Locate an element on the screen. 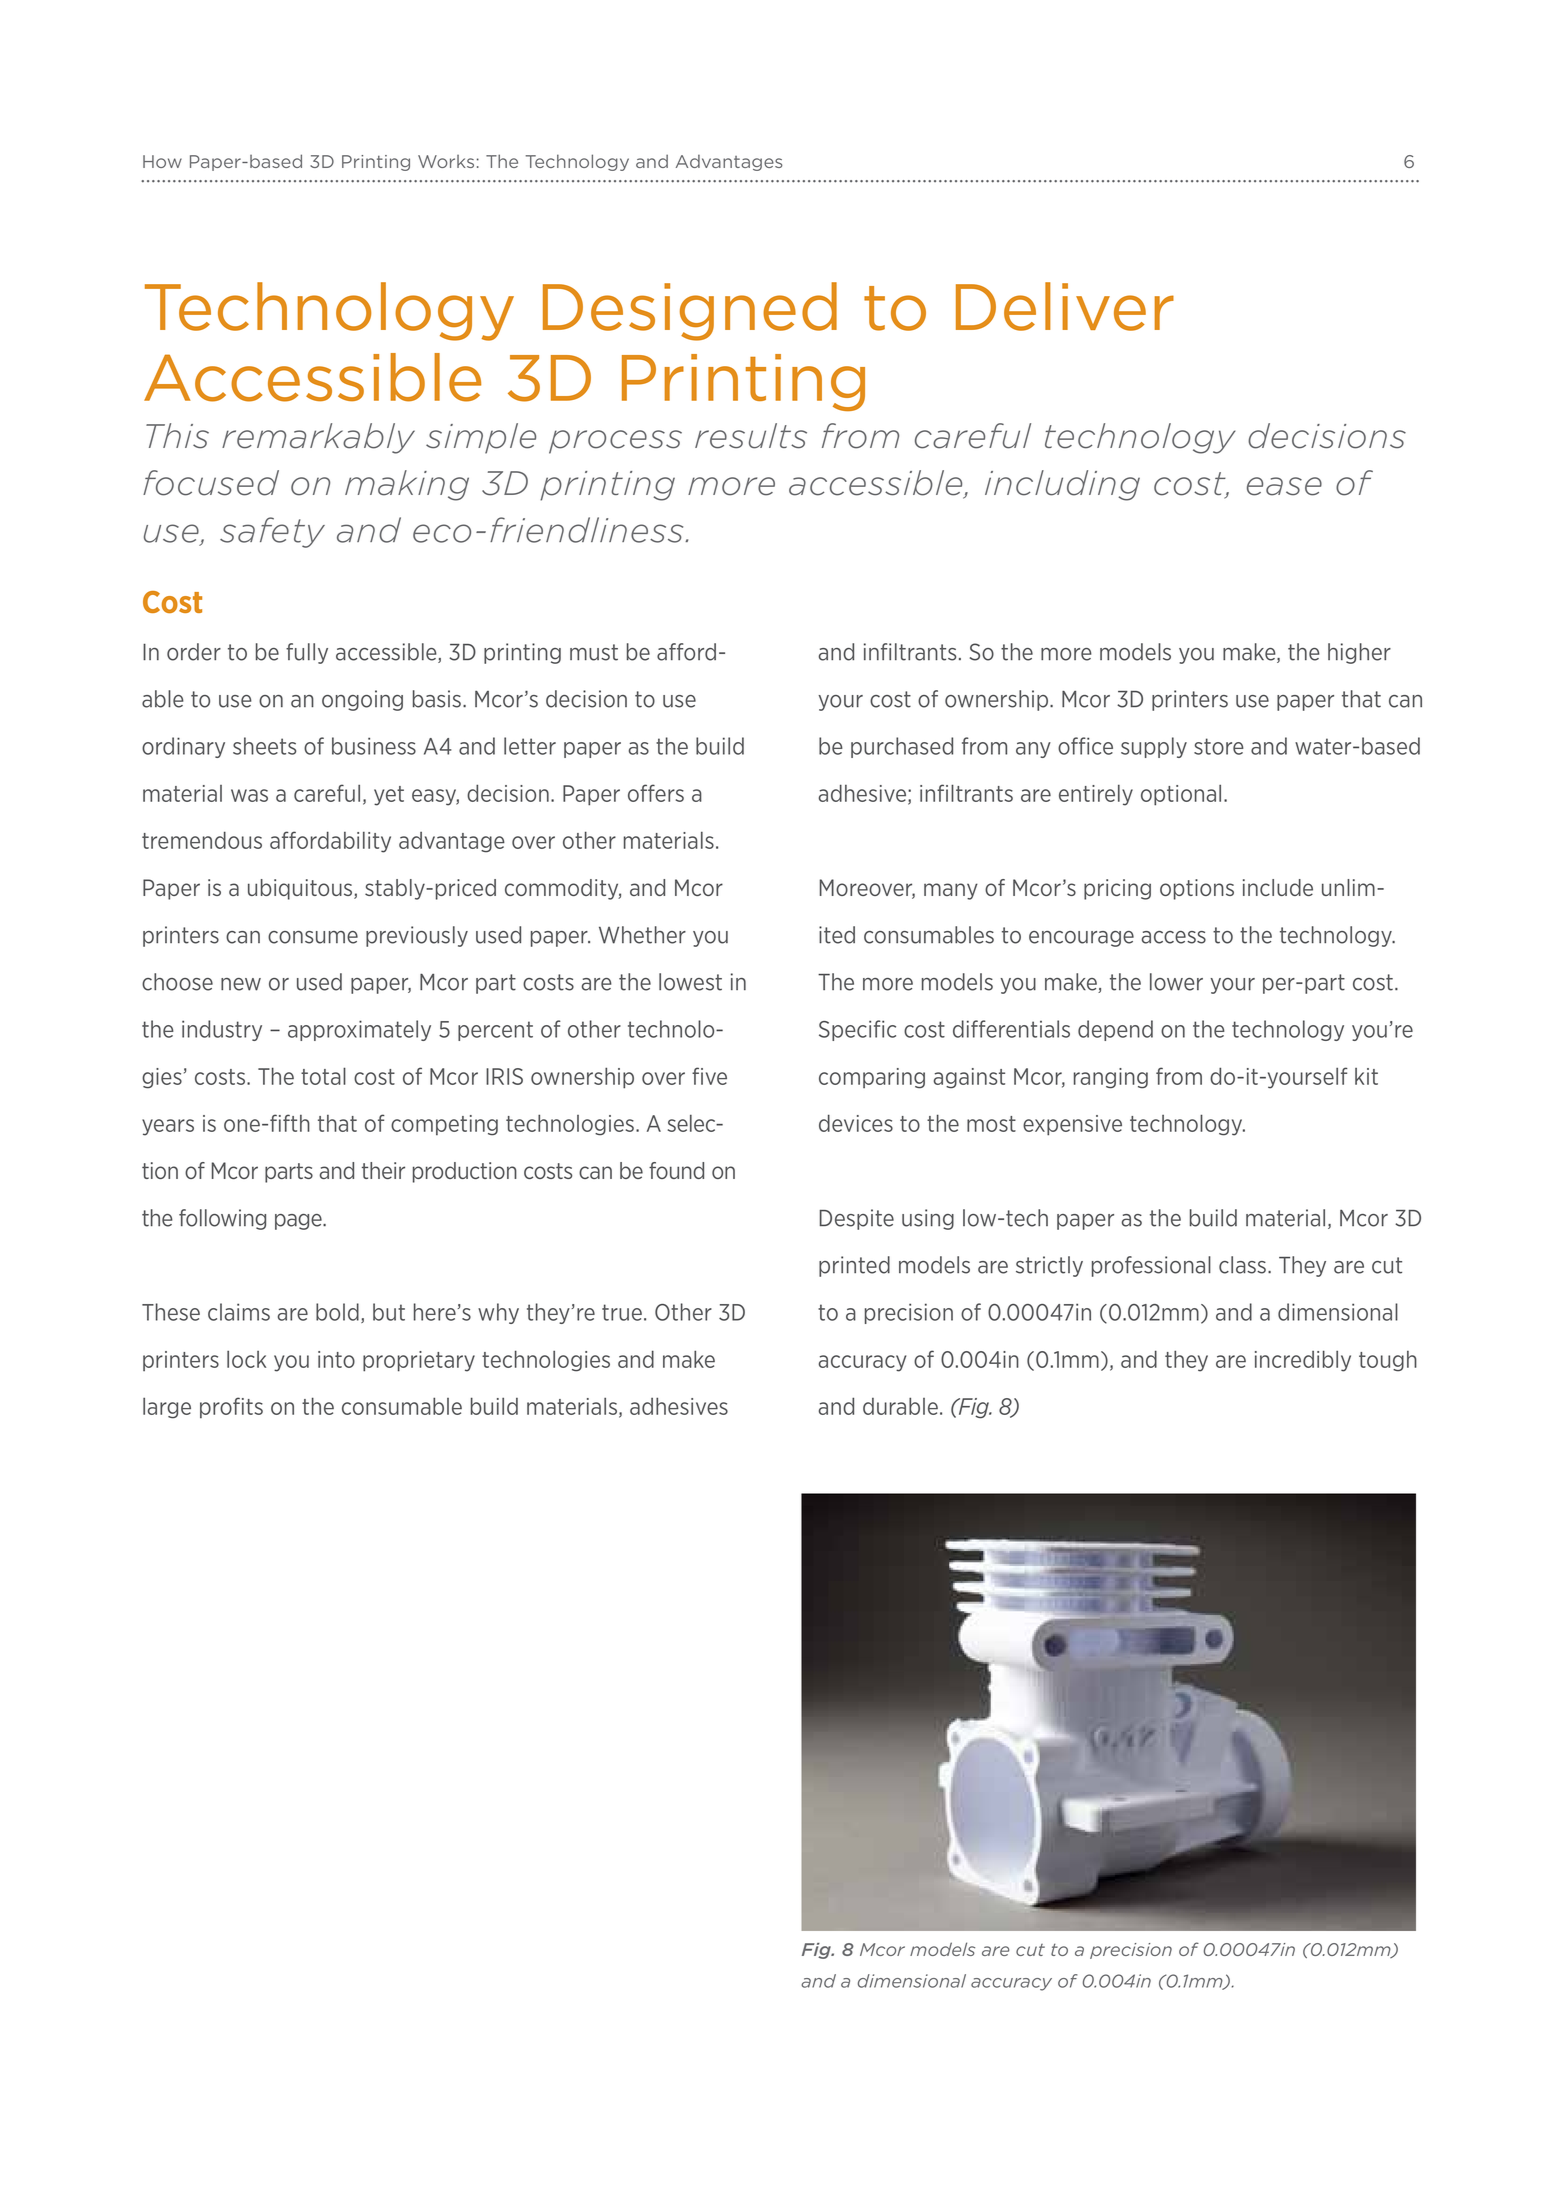  Deliver is located at coordinates (1065, 306).
